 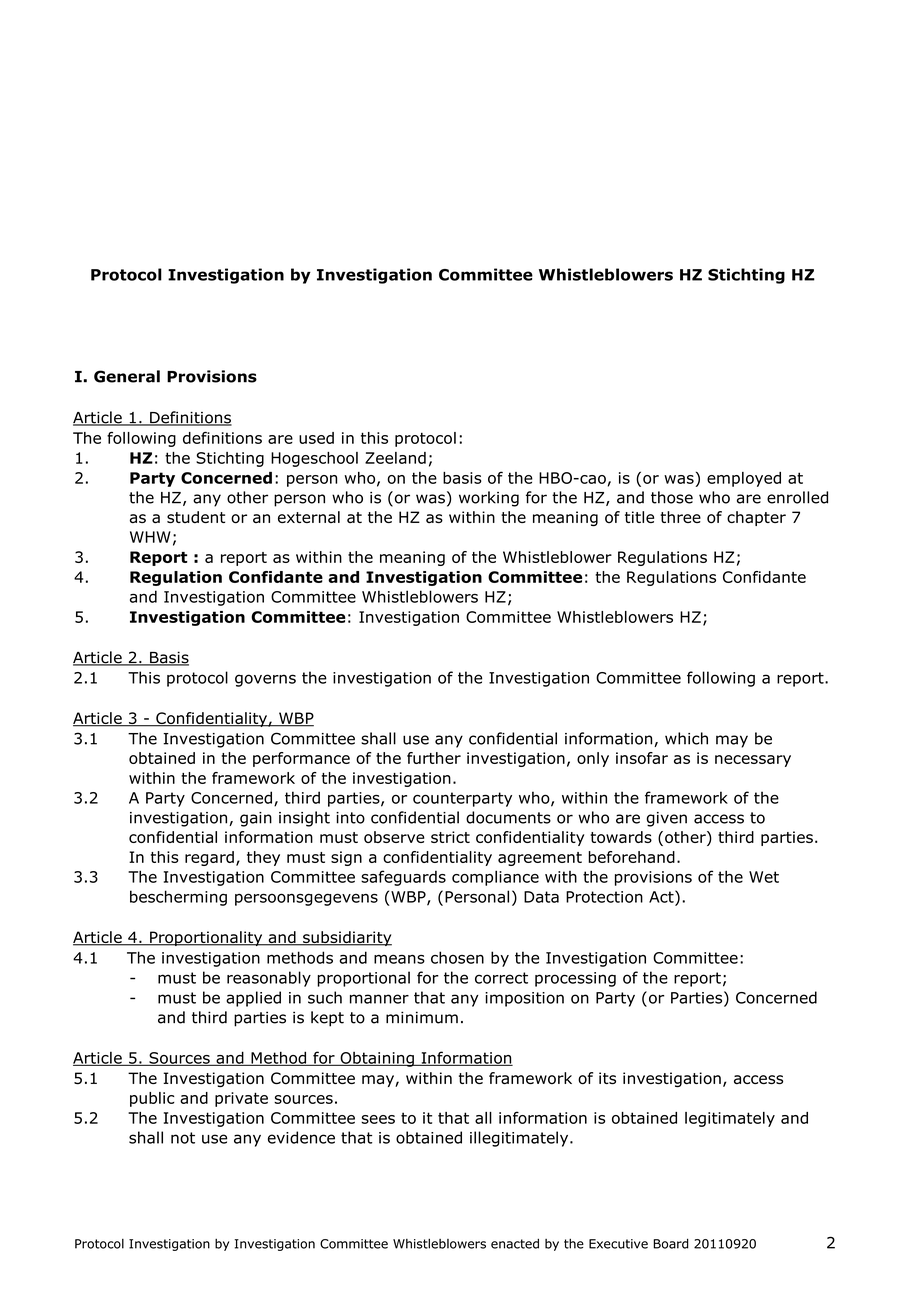 What do you see at coordinates (495, 878) in the image?
I see `compliance` at bounding box center [495, 878].
